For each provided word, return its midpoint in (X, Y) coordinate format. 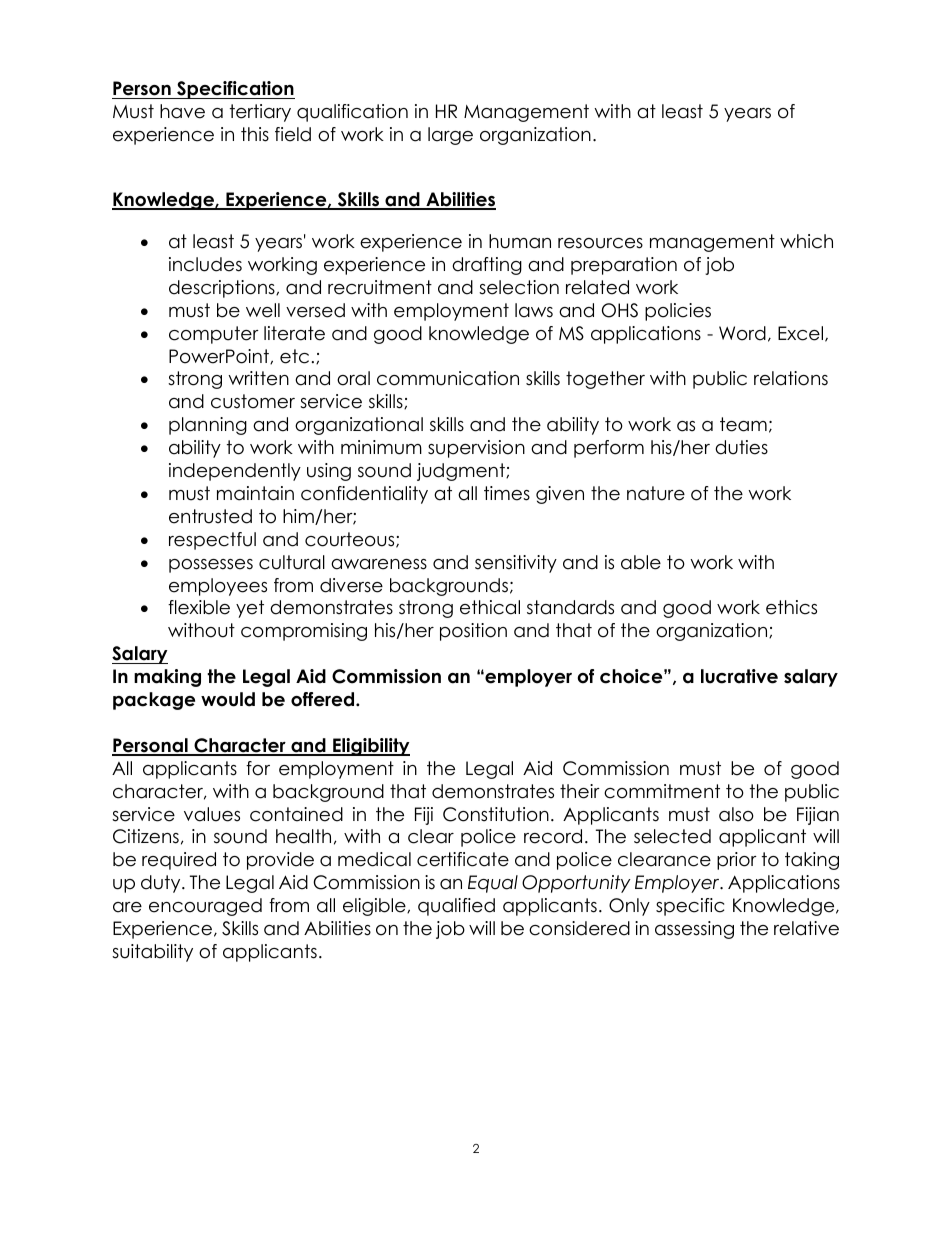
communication (448, 378)
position (473, 632)
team (743, 424)
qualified (456, 907)
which (806, 241)
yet (250, 609)
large (450, 136)
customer (253, 401)
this (255, 134)
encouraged (205, 907)
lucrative (739, 676)
